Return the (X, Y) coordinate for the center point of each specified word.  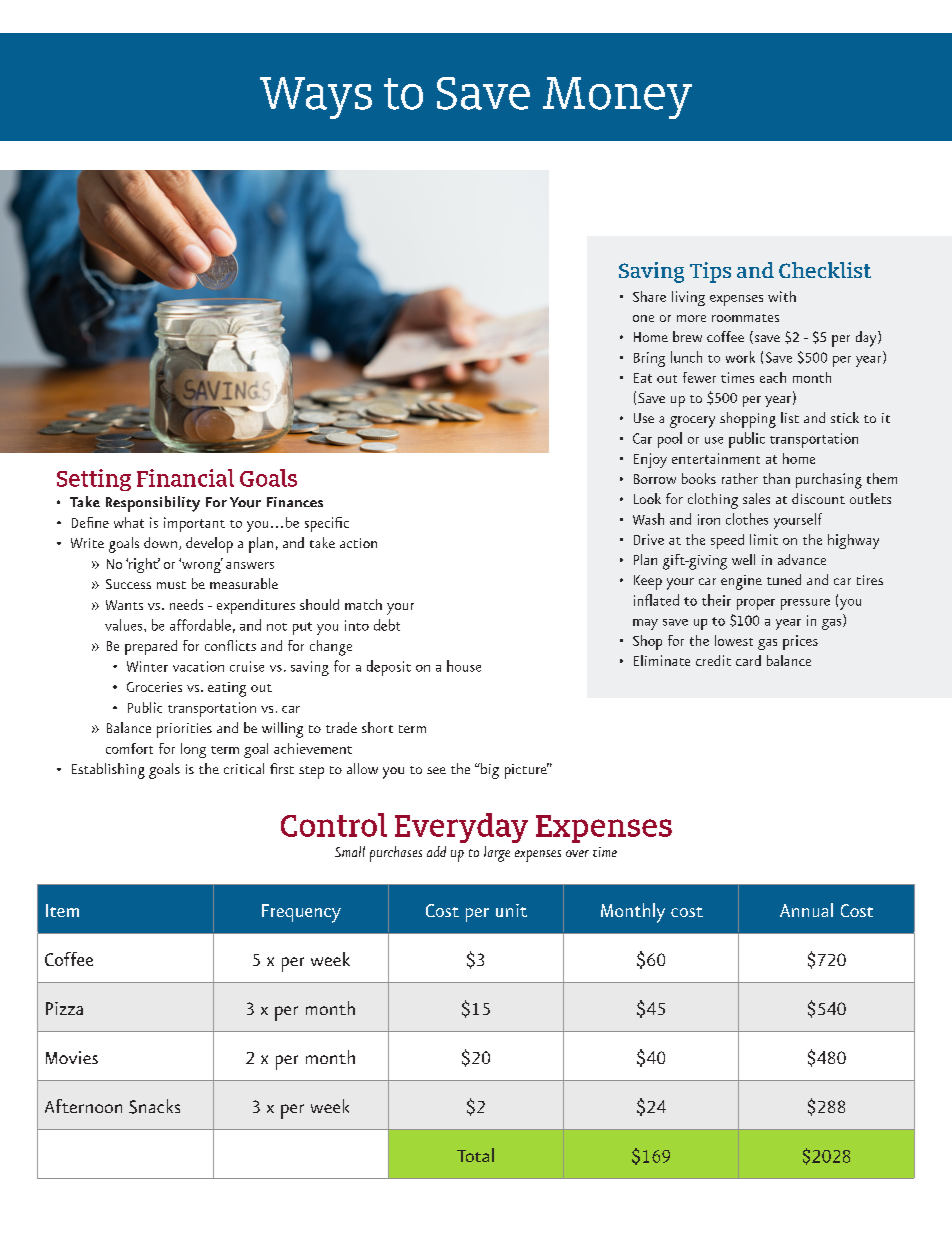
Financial (185, 478)
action (358, 543)
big (489, 771)
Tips (710, 272)
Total (475, 1155)
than (776, 478)
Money (617, 98)
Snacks (154, 1106)
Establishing (108, 771)
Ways (316, 98)
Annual (806, 910)
